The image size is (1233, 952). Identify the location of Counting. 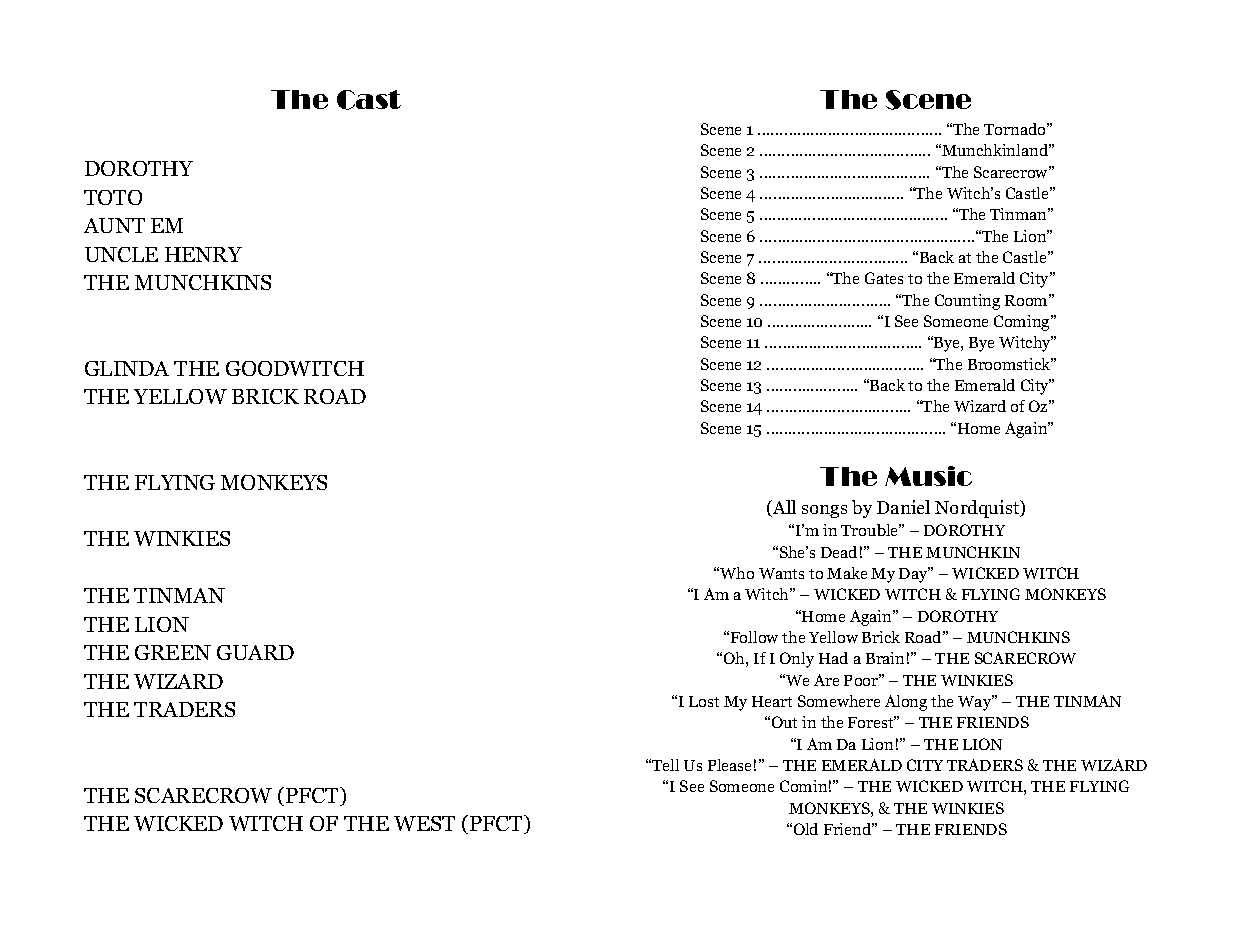
(967, 302).
